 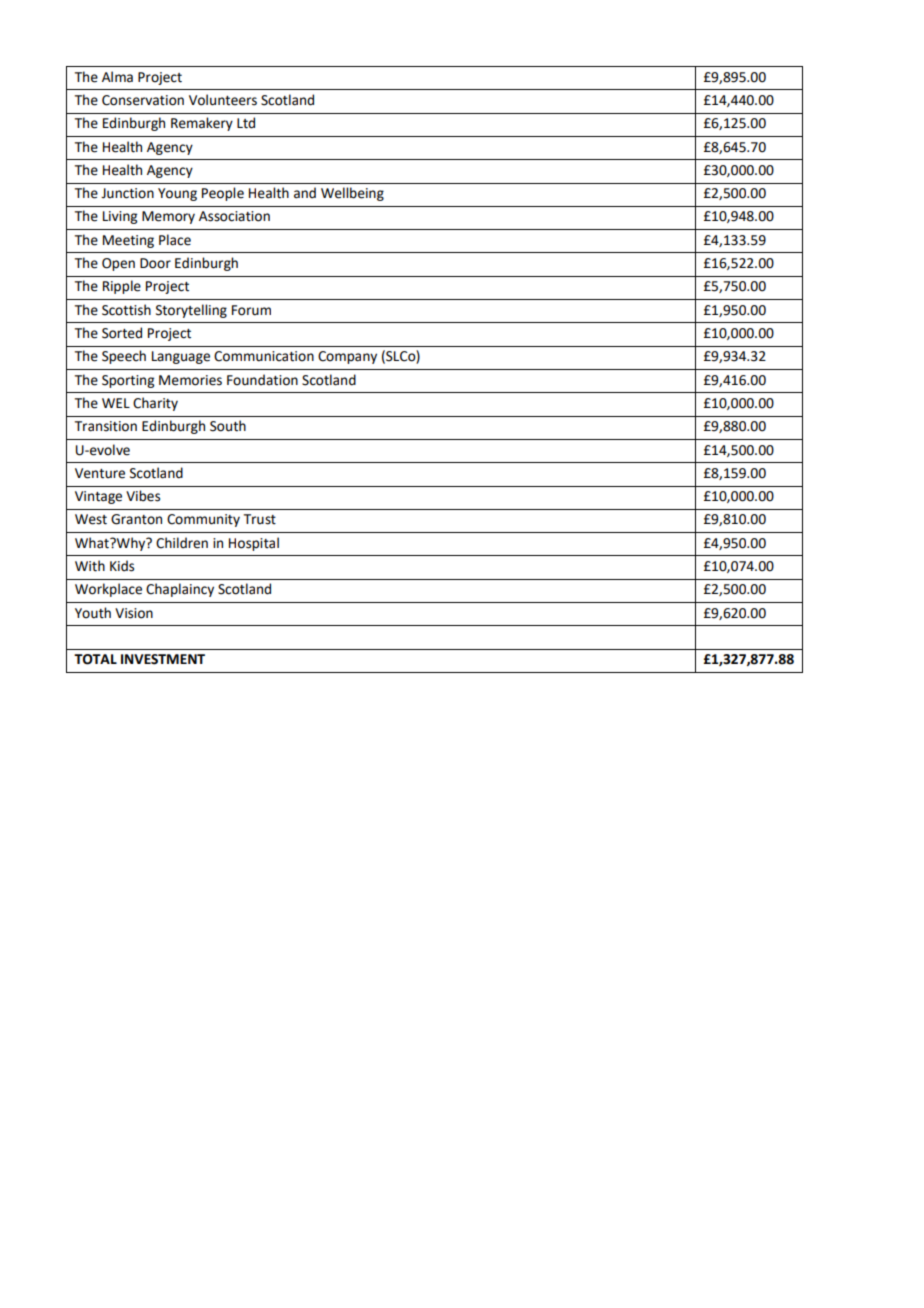 I want to click on Speech, so click(x=124, y=357).
